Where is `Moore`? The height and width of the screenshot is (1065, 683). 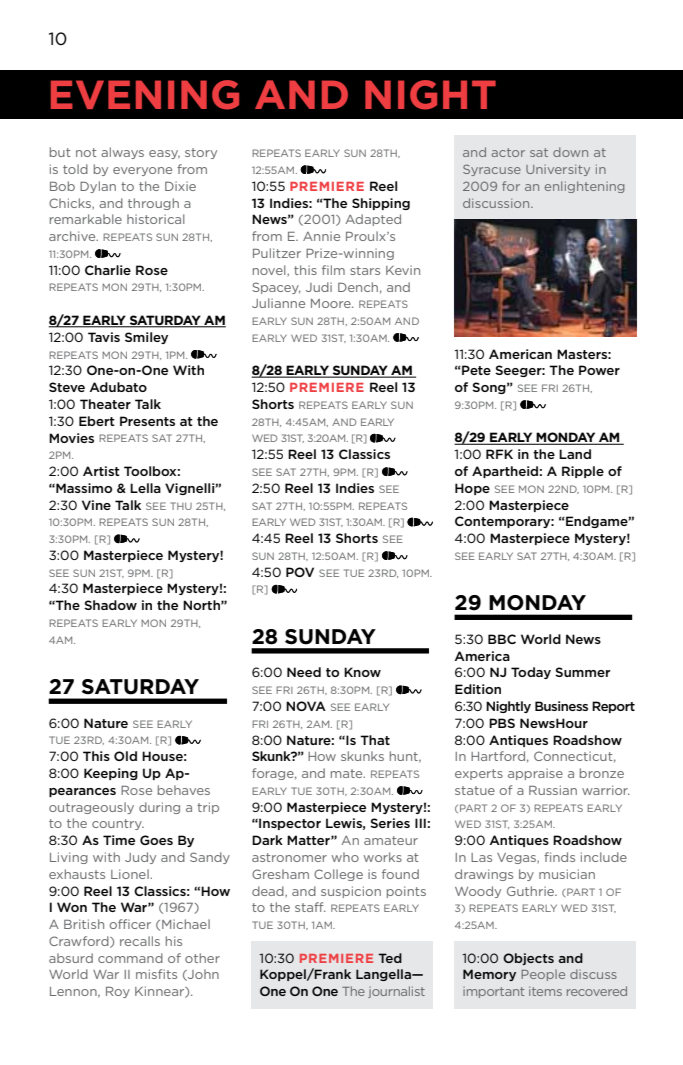
Moore is located at coordinates (332, 303).
